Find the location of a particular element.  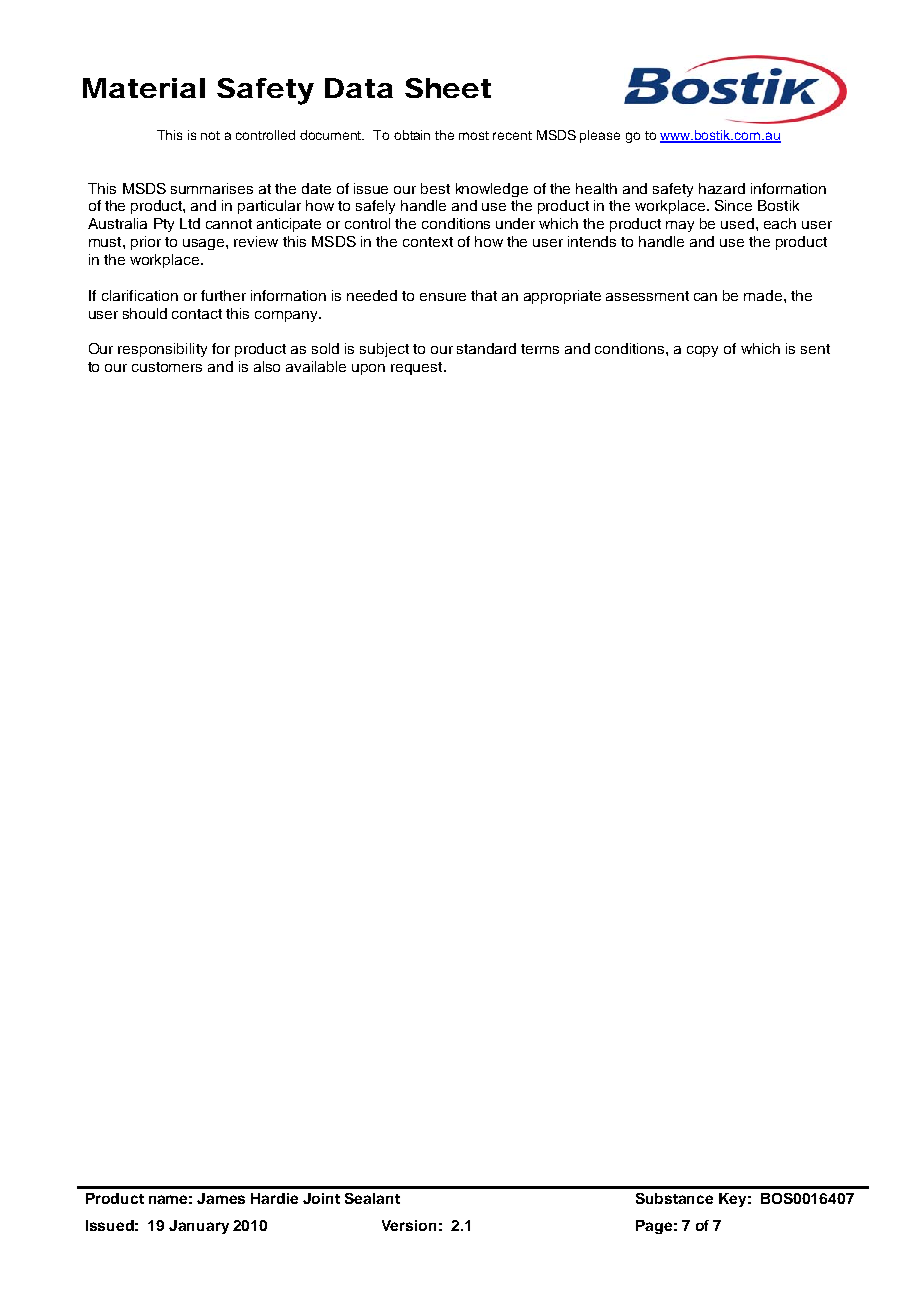

copy is located at coordinates (702, 351).
